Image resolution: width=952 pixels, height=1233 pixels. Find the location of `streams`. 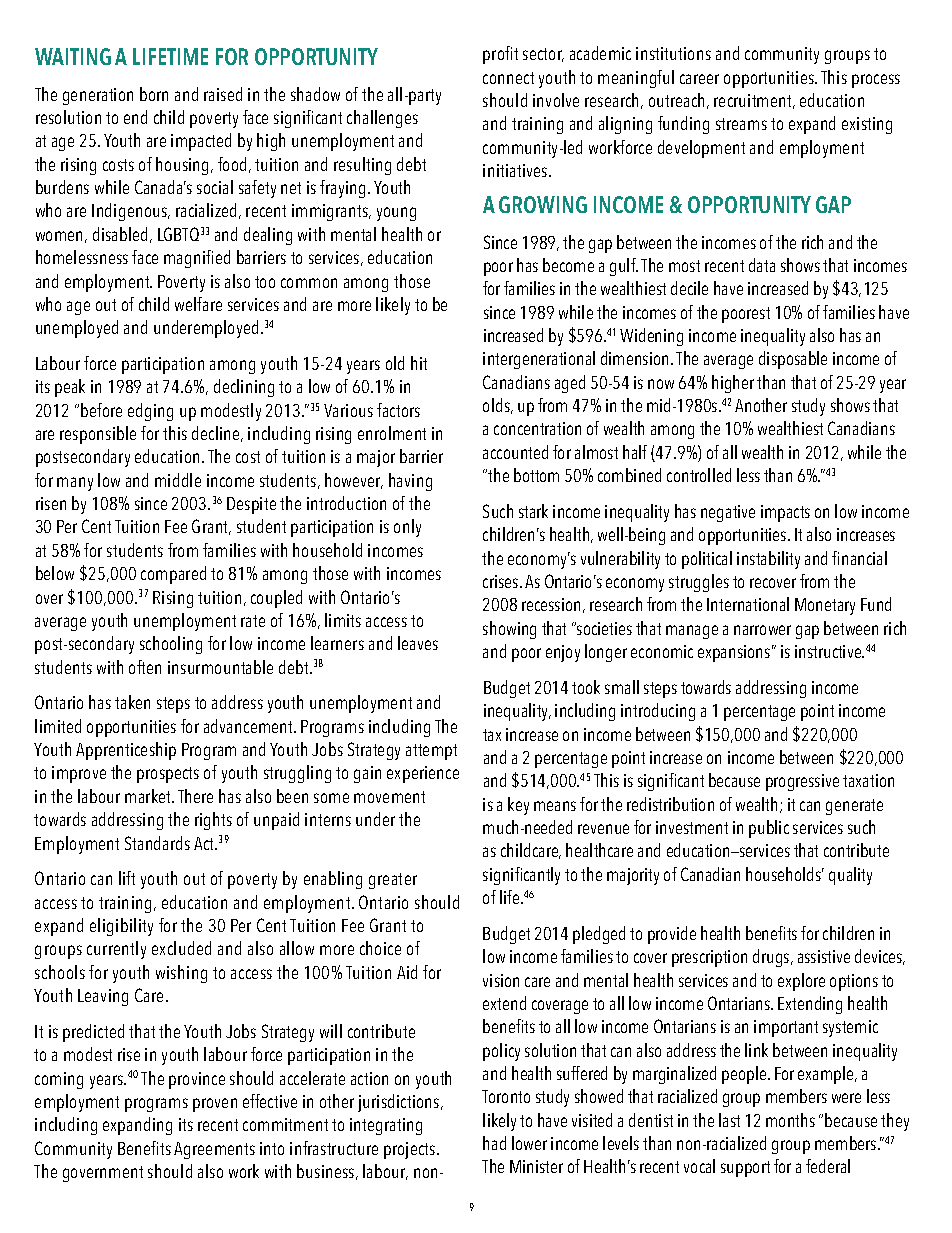

streams is located at coordinates (741, 124).
